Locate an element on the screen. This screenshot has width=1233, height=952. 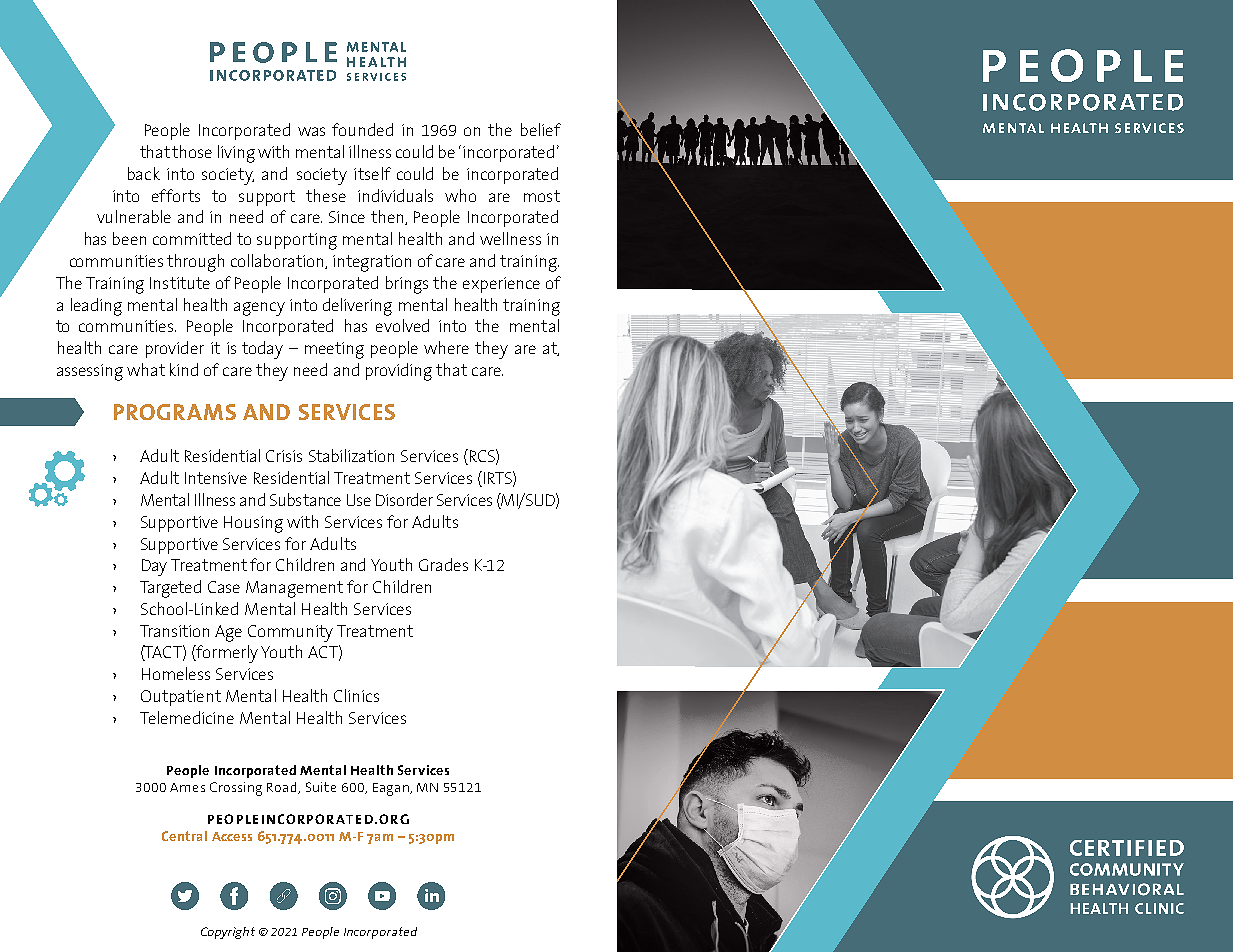
Targeted is located at coordinates (170, 589).
